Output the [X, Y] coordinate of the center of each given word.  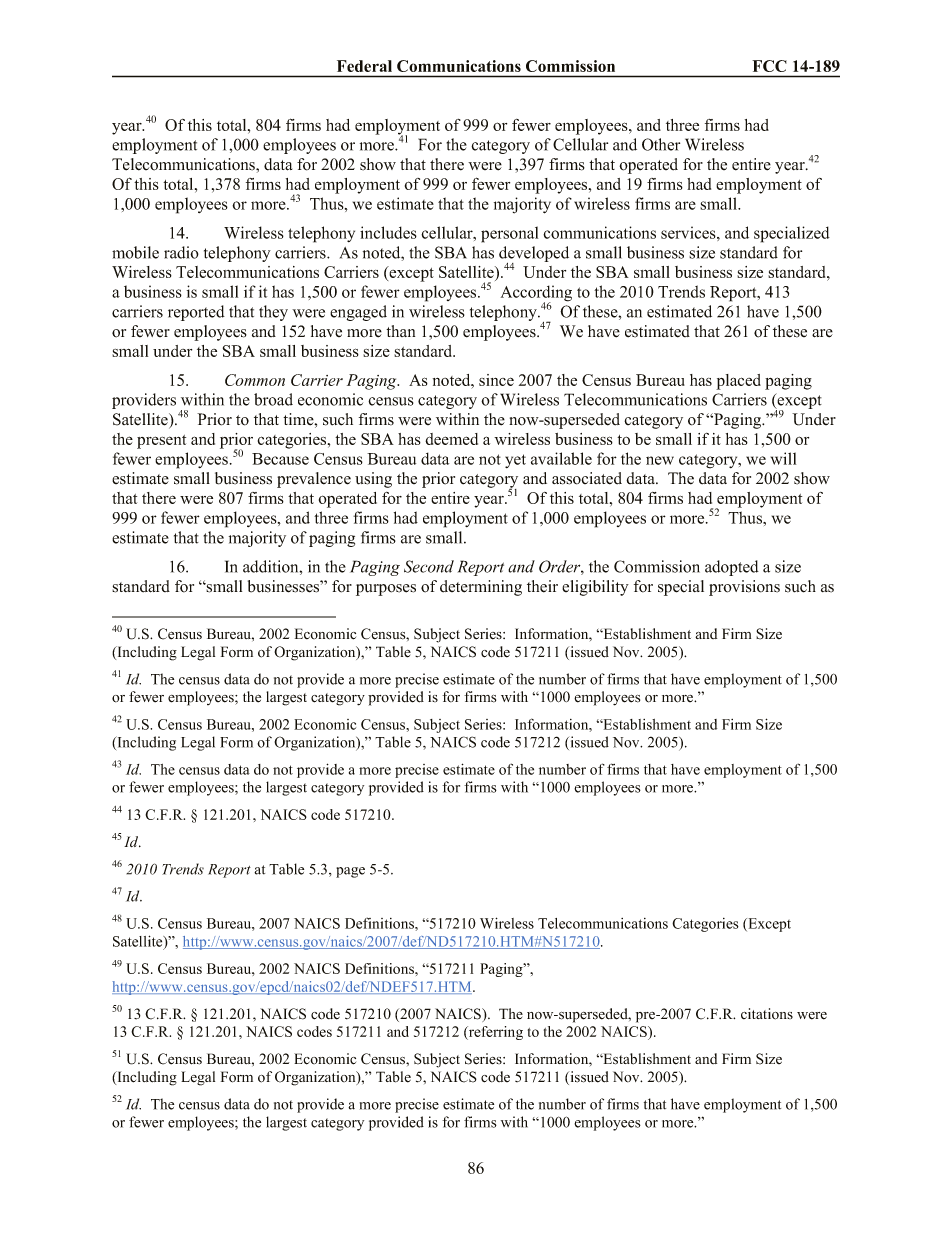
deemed [451, 439]
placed [738, 382]
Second [429, 566]
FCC [769, 66]
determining [481, 588]
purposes [386, 590]
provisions [744, 588]
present [161, 442]
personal [509, 234]
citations [767, 1014]
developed [534, 255]
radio [181, 252]
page [350, 872]
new [660, 460]
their [542, 586]
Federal [364, 66]
